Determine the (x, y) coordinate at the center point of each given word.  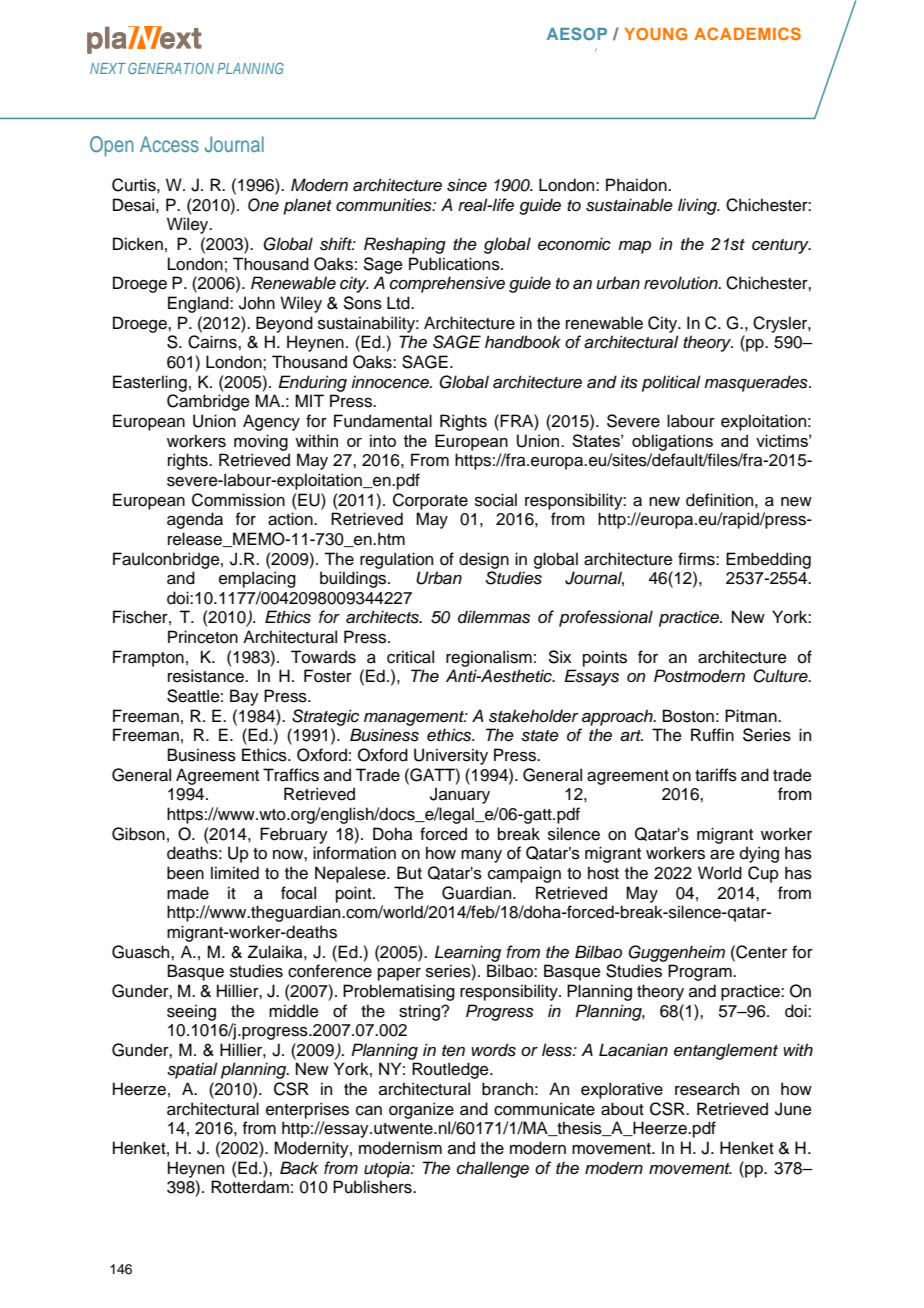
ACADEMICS (747, 33)
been (185, 873)
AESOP (577, 33)
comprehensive (447, 284)
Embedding (768, 560)
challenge (493, 1169)
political (671, 383)
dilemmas (494, 617)
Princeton (203, 637)
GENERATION (171, 68)
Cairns (213, 342)
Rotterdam (250, 1187)
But (409, 873)
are (722, 855)
